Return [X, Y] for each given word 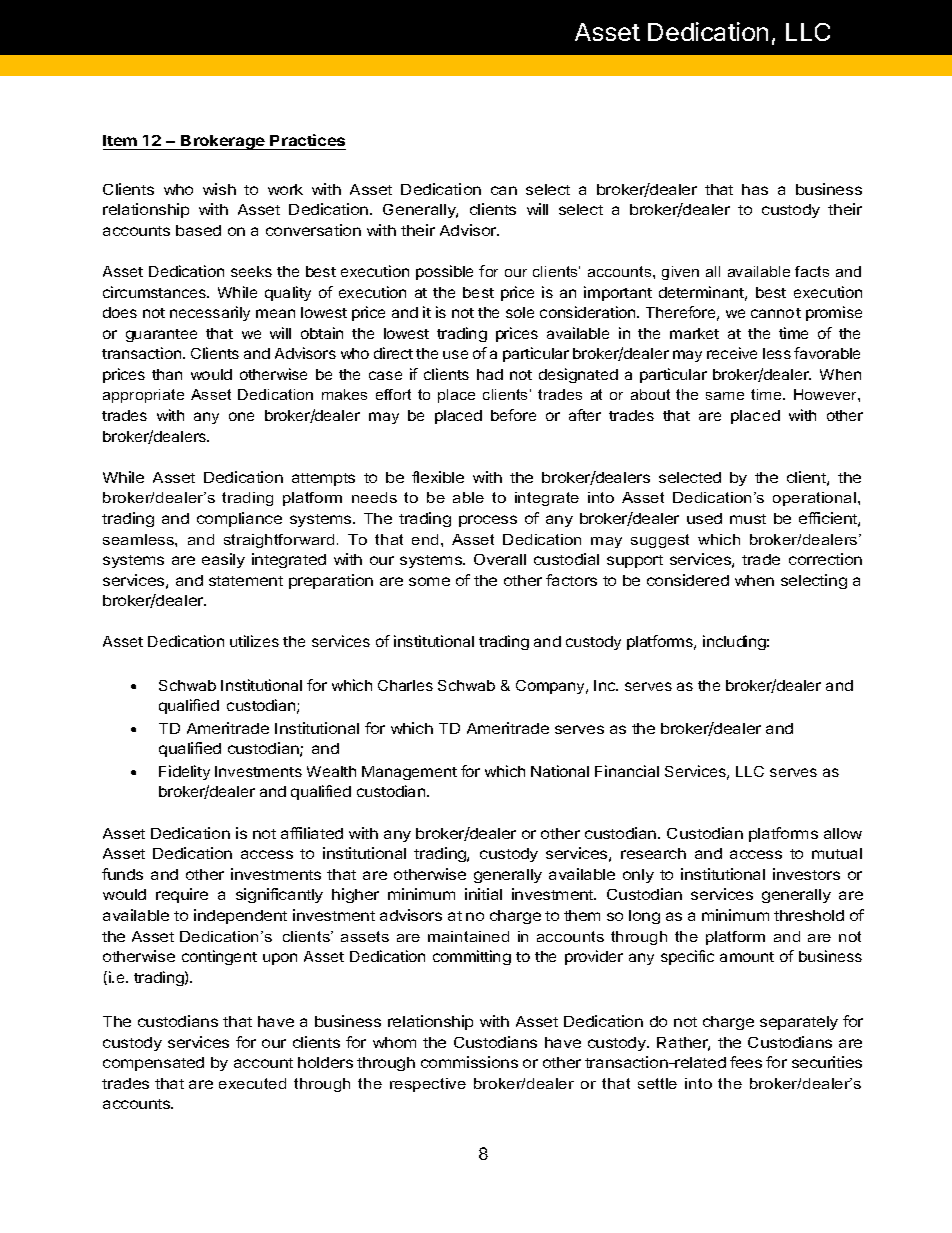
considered [688, 580]
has [755, 189]
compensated [153, 1064]
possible [444, 272]
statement [246, 581]
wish [219, 189]
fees [746, 1062]
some [429, 581]
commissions [469, 1062]
